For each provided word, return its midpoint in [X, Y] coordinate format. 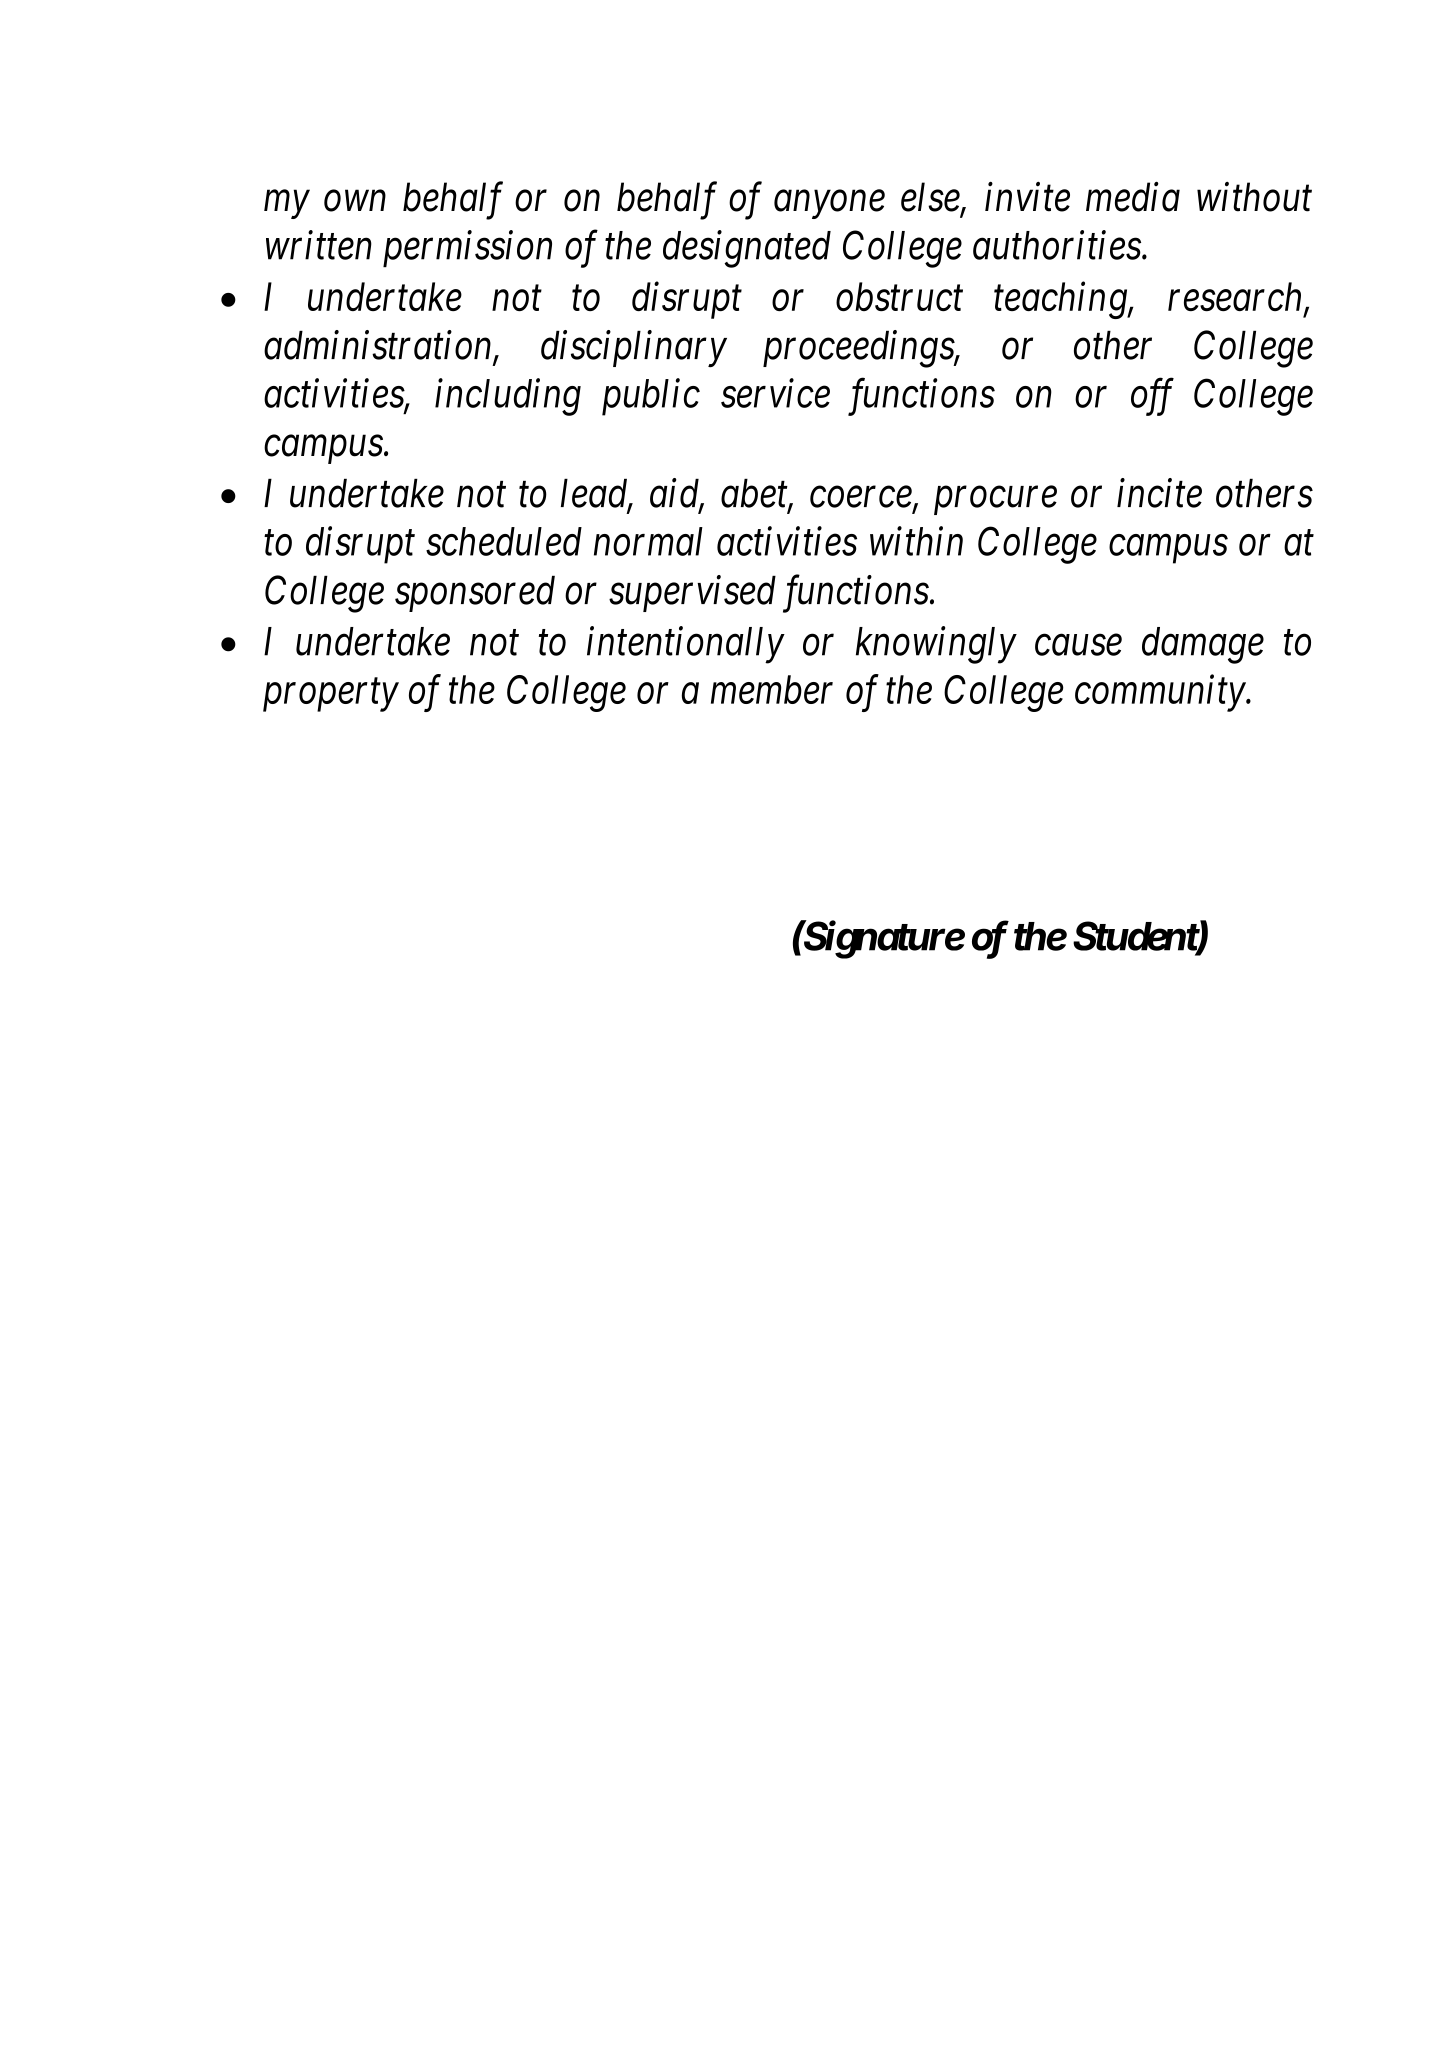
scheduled [504, 541]
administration [377, 345]
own [355, 201]
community [1161, 694]
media [1133, 197]
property [331, 696]
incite [1159, 493]
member [772, 689]
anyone [829, 205]
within [916, 541]
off [1152, 397]
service [775, 393]
